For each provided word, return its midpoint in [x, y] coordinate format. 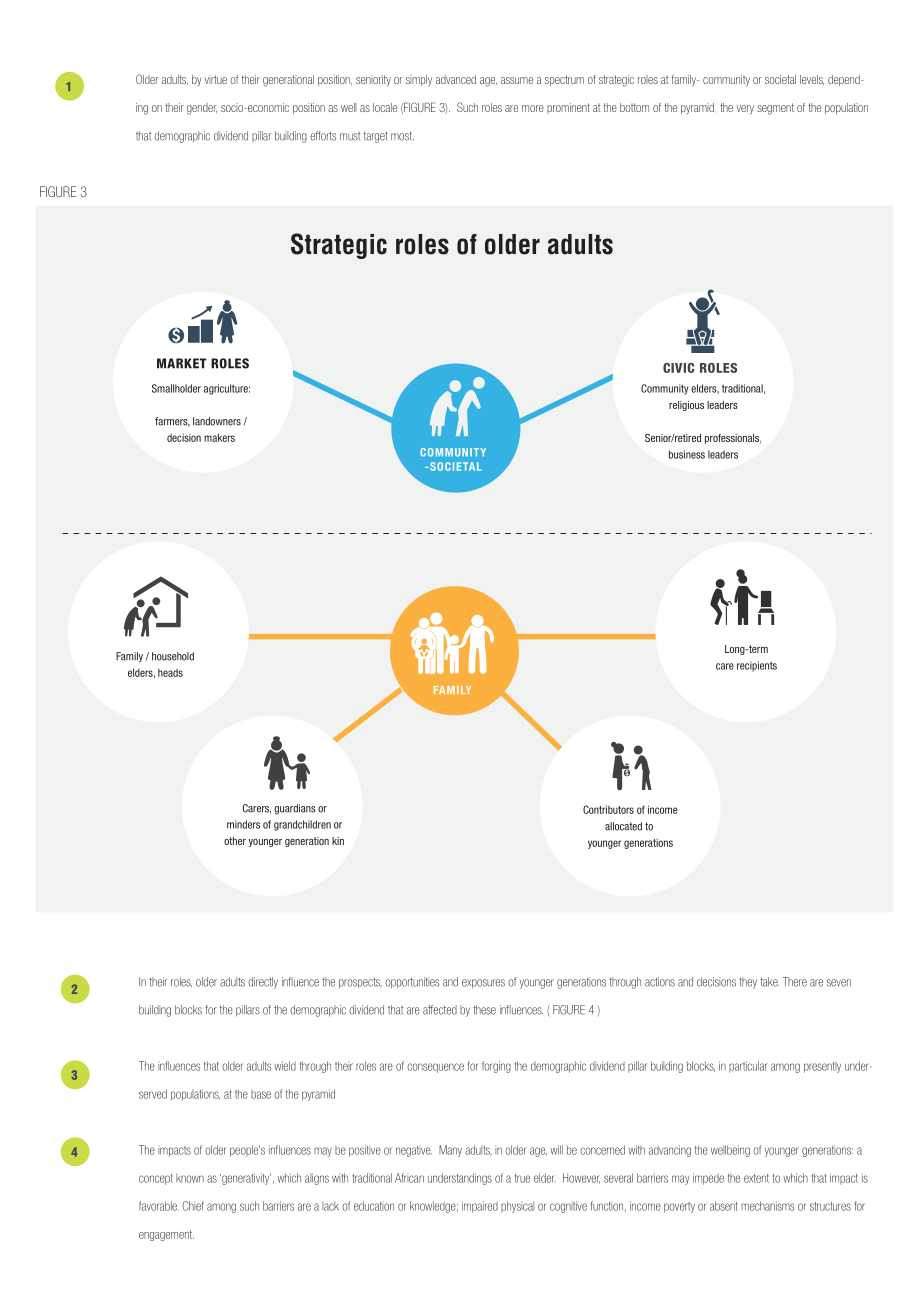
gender [202, 109]
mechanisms [767, 1206]
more [533, 108]
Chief [193, 1206]
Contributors [608, 809]
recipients [757, 666]
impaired [480, 1207]
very [745, 109]
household [173, 656]
